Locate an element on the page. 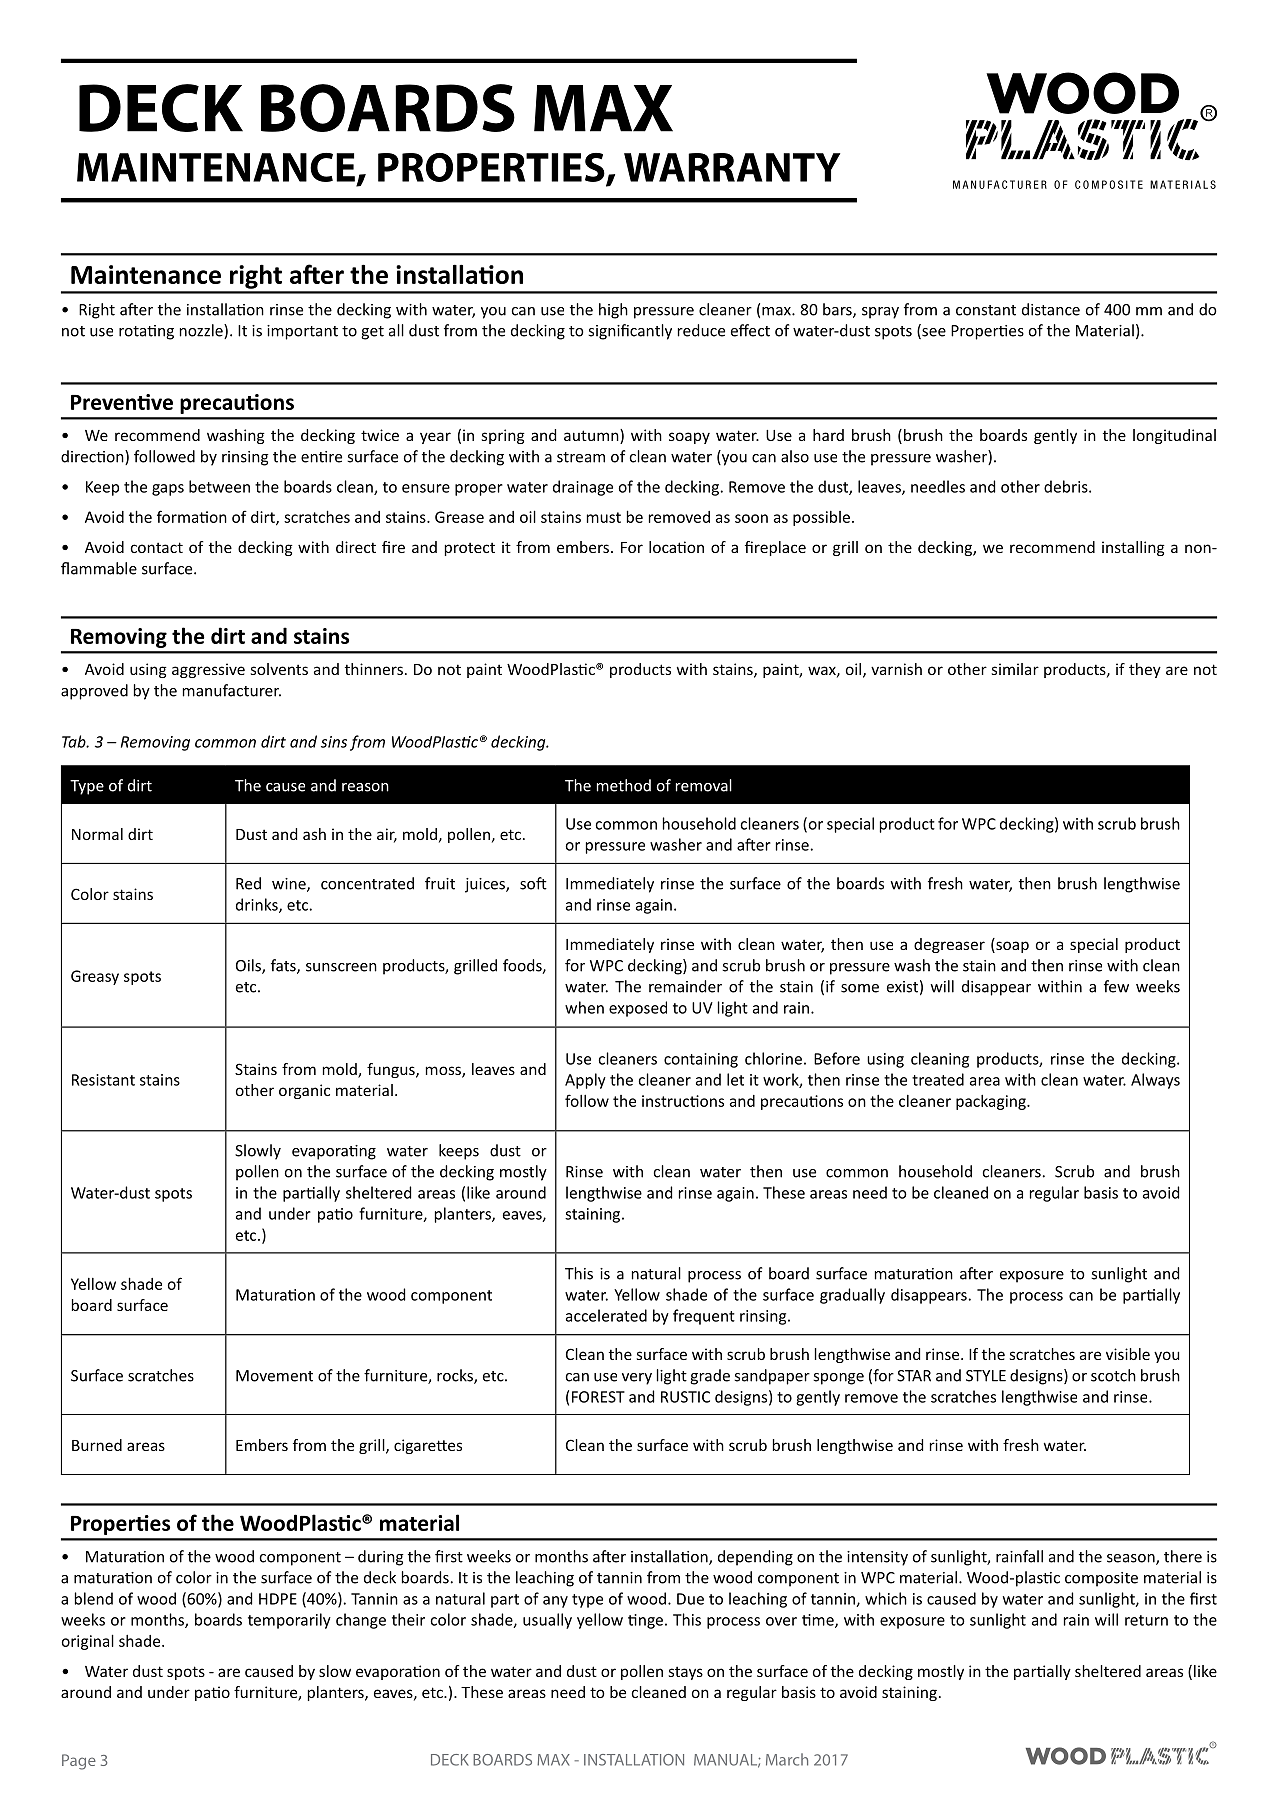 Image resolution: width=1278 pixels, height=1808 pixels. method is located at coordinates (624, 785).
